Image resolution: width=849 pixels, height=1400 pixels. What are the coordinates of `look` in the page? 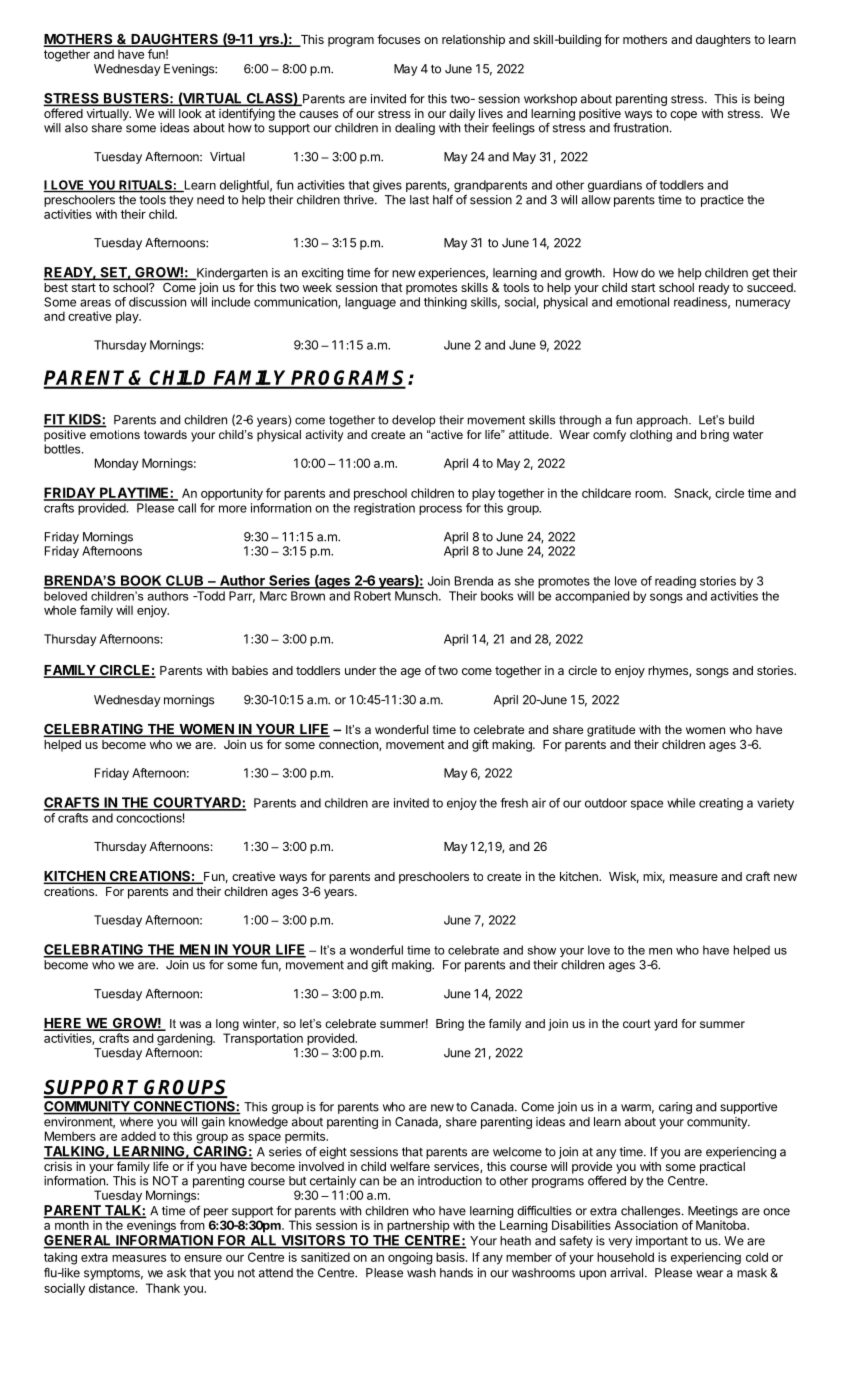 It's located at (190, 113).
